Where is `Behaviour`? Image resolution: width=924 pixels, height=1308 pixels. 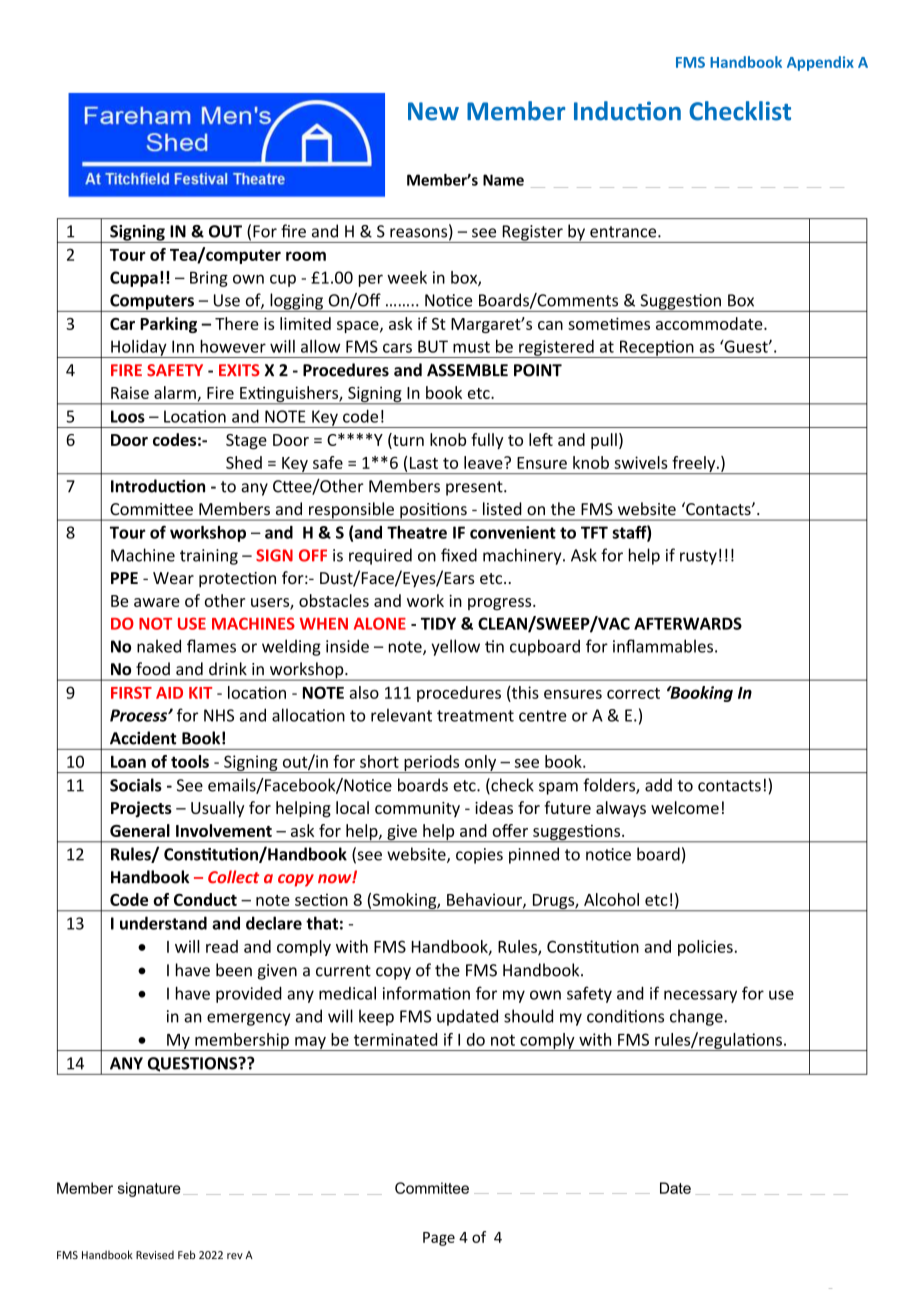
Behaviour is located at coordinates (485, 900).
